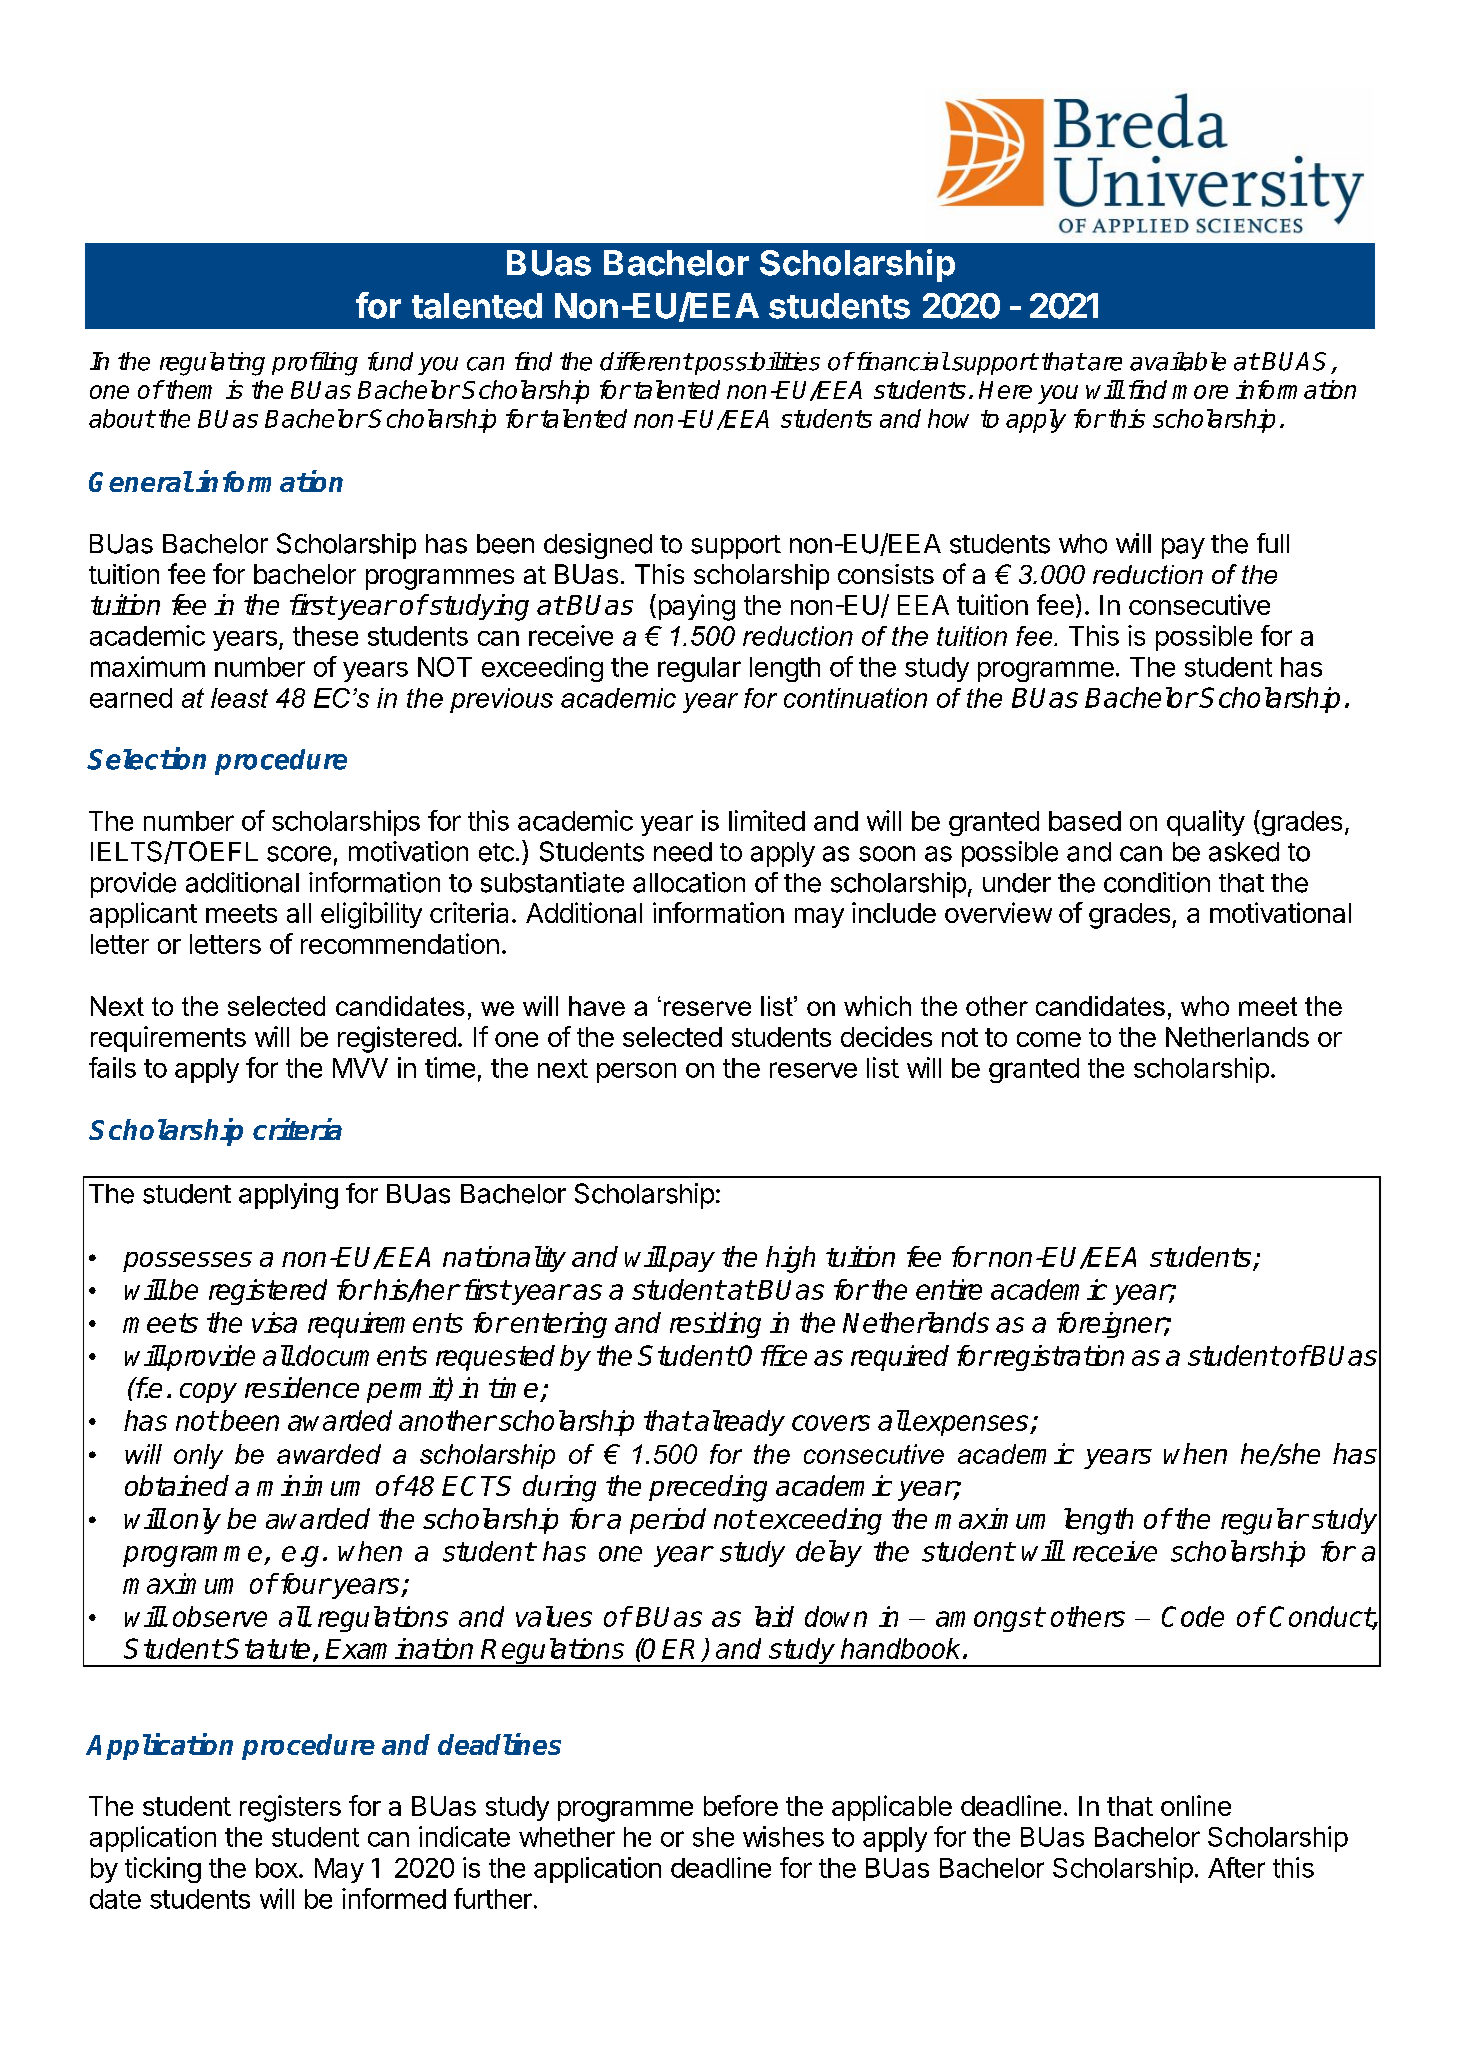 The height and width of the screenshot is (2068, 1464). I want to click on person, so click(636, 1072).
